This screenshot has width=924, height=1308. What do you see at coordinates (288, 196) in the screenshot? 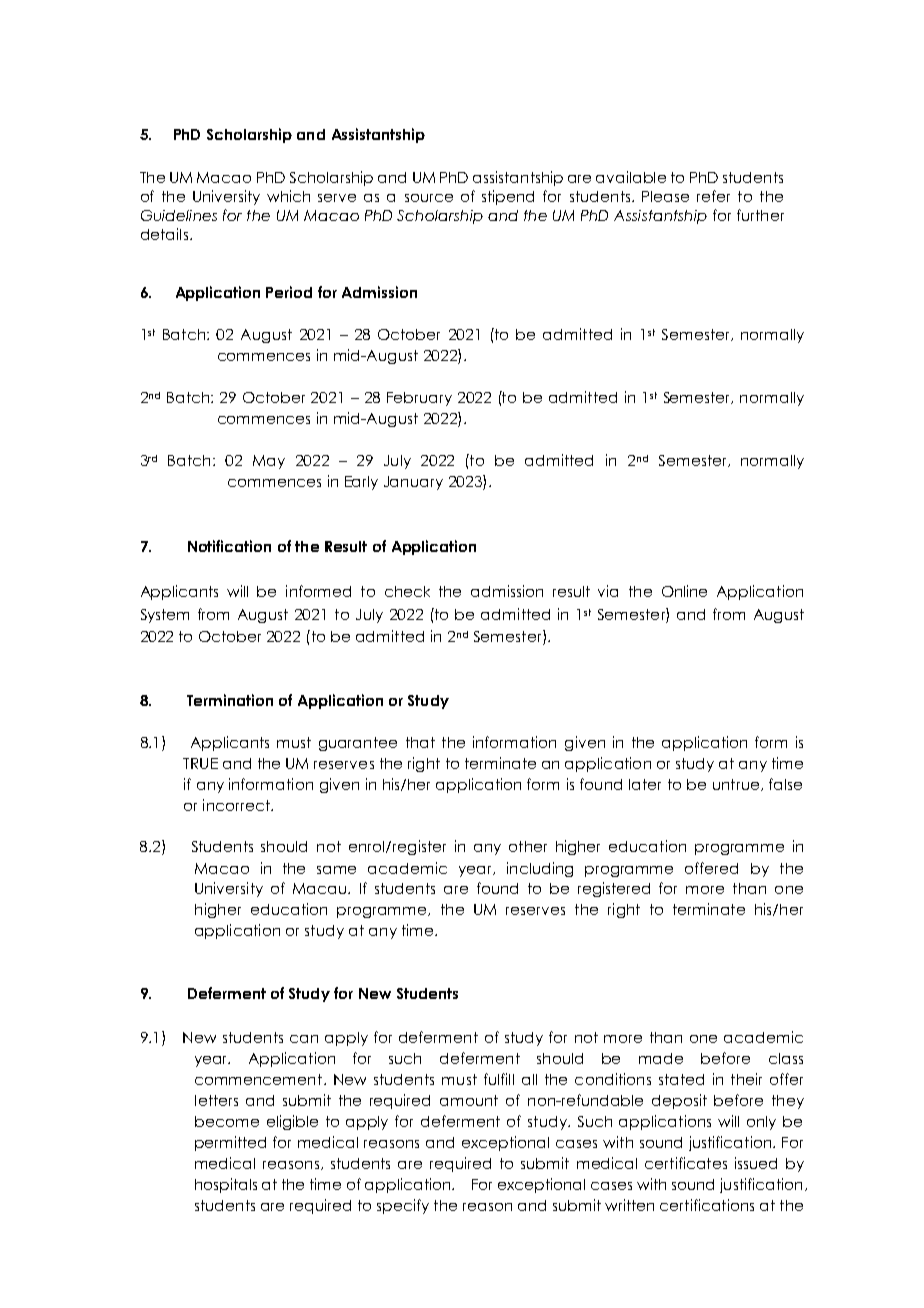
I see `which` at bounding box center [288, 196].
